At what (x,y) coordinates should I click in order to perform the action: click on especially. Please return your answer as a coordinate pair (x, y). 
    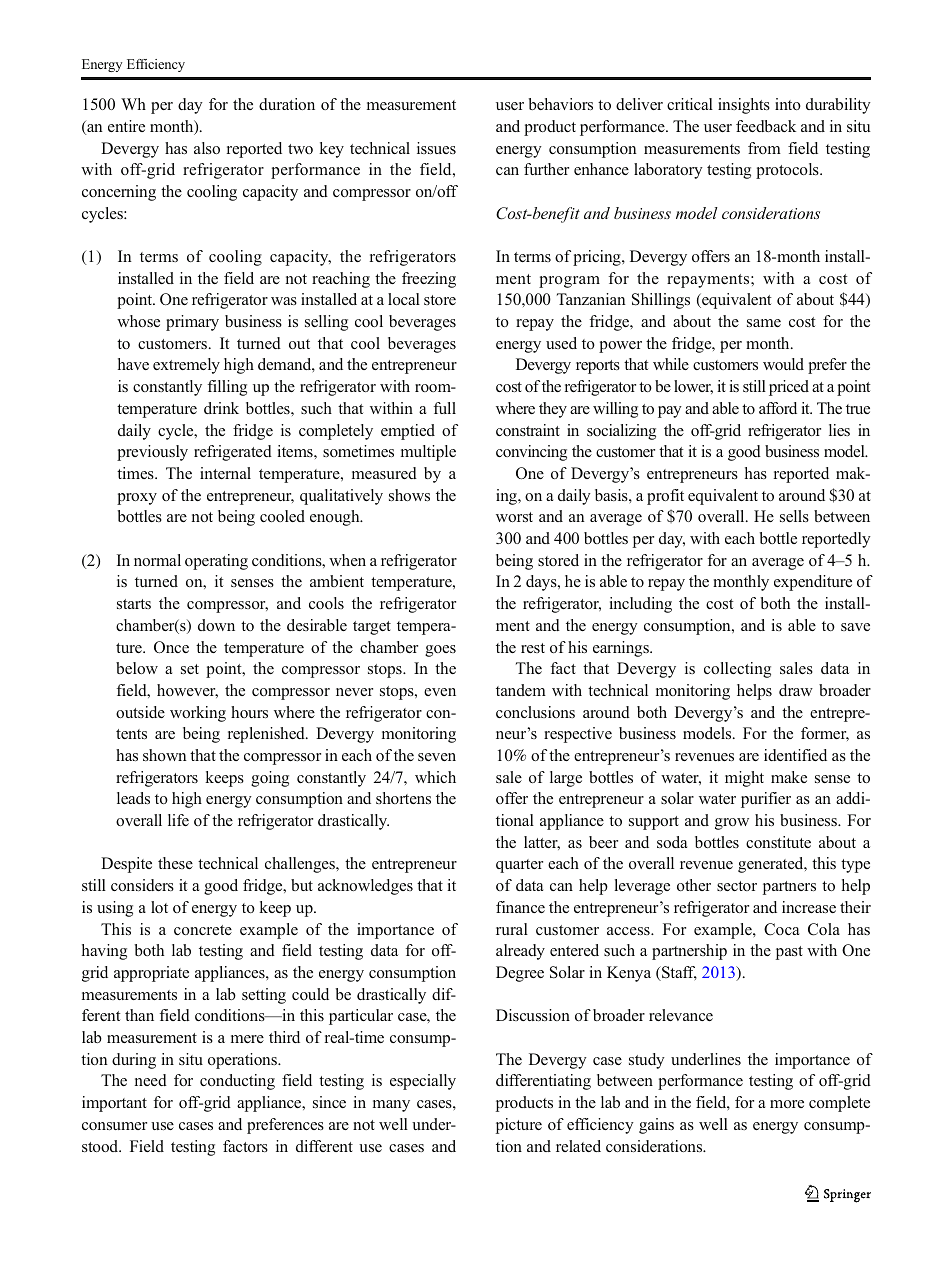
    Looking at the image, I should click on (423, 1082).
